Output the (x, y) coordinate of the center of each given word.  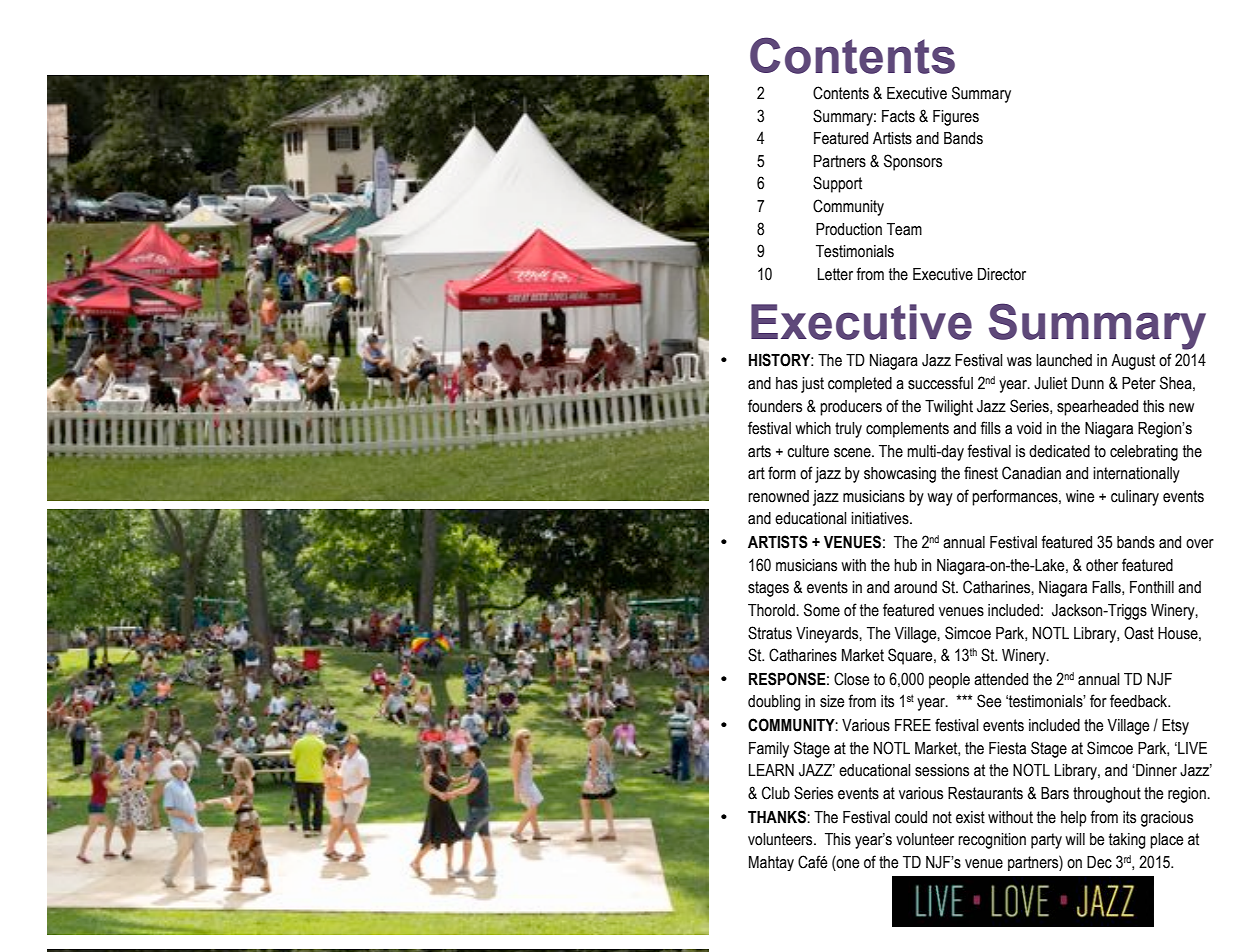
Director (1002, 274)
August (1133, 362)
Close (851, 679)
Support (837, 184)
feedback (1140, 701)
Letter (835, 274)
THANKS (778, 817)
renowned (778, 496)
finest (981, 473)
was (1019, 362)
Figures (956, 118)
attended (1001, 679)
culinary (1135, 498)
